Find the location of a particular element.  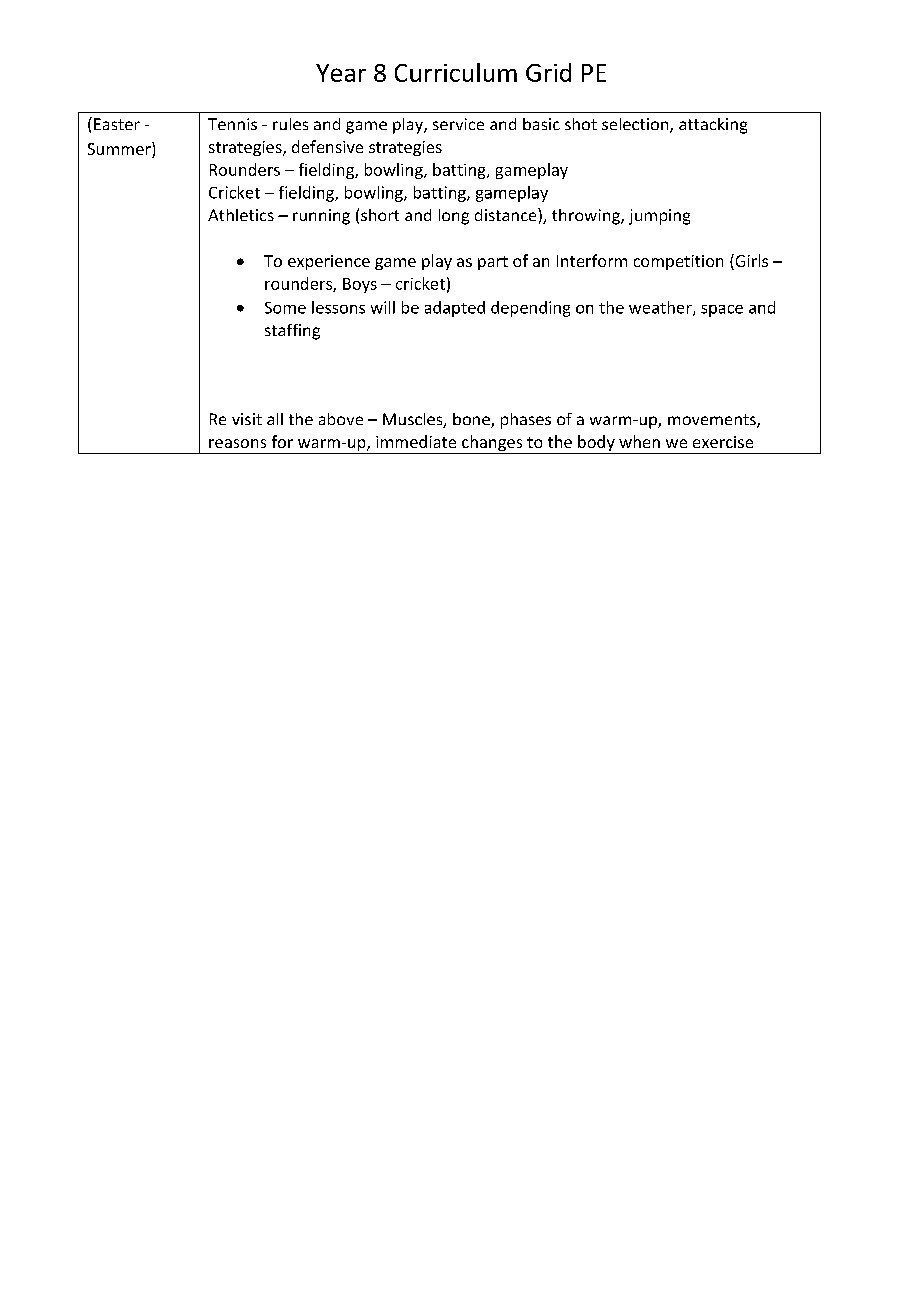

part is located at coordinates (493, 263).
